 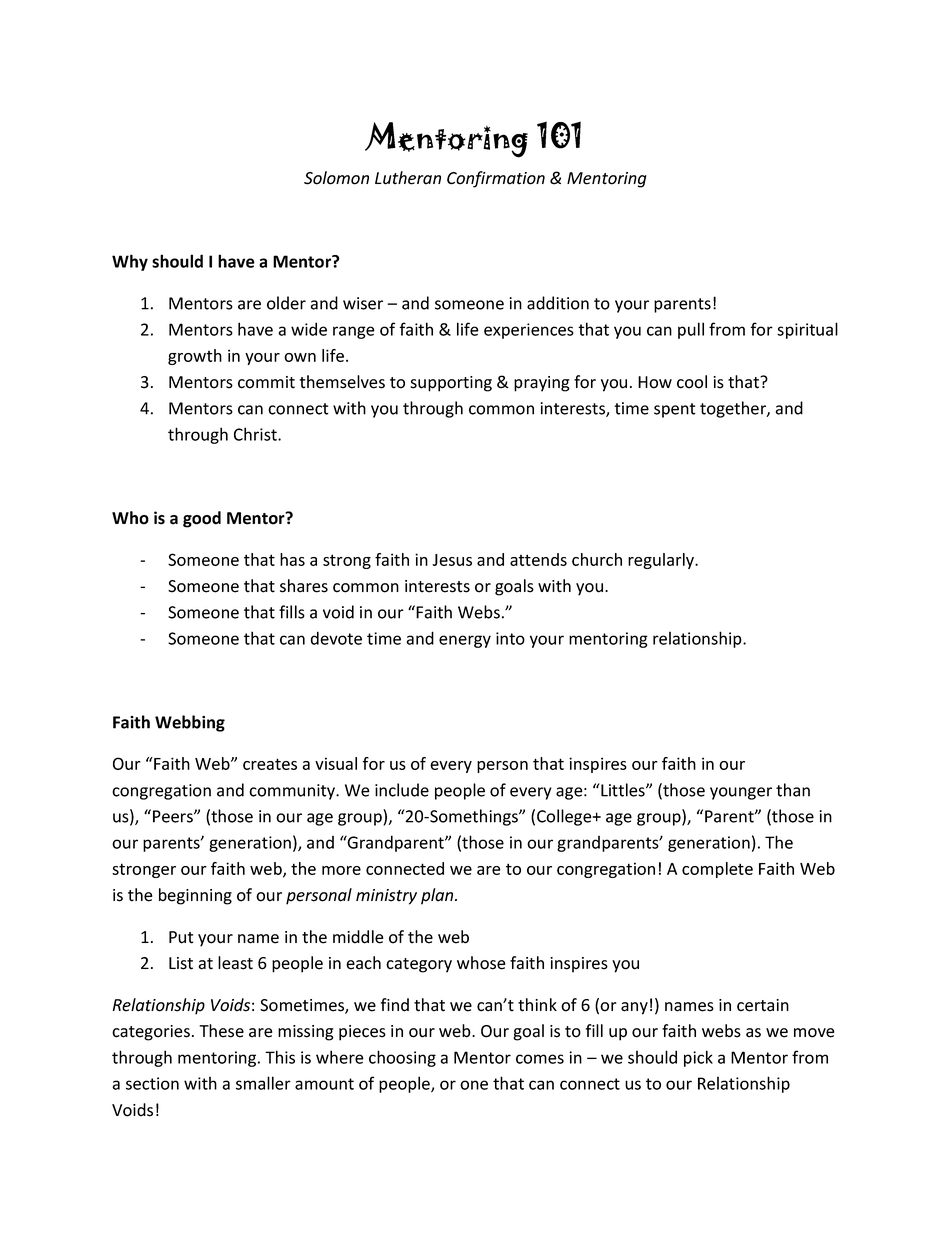 What do you see at coordinates (438, 896) in the screenshot?
I see `plan` at bounding box center [438, 896].
